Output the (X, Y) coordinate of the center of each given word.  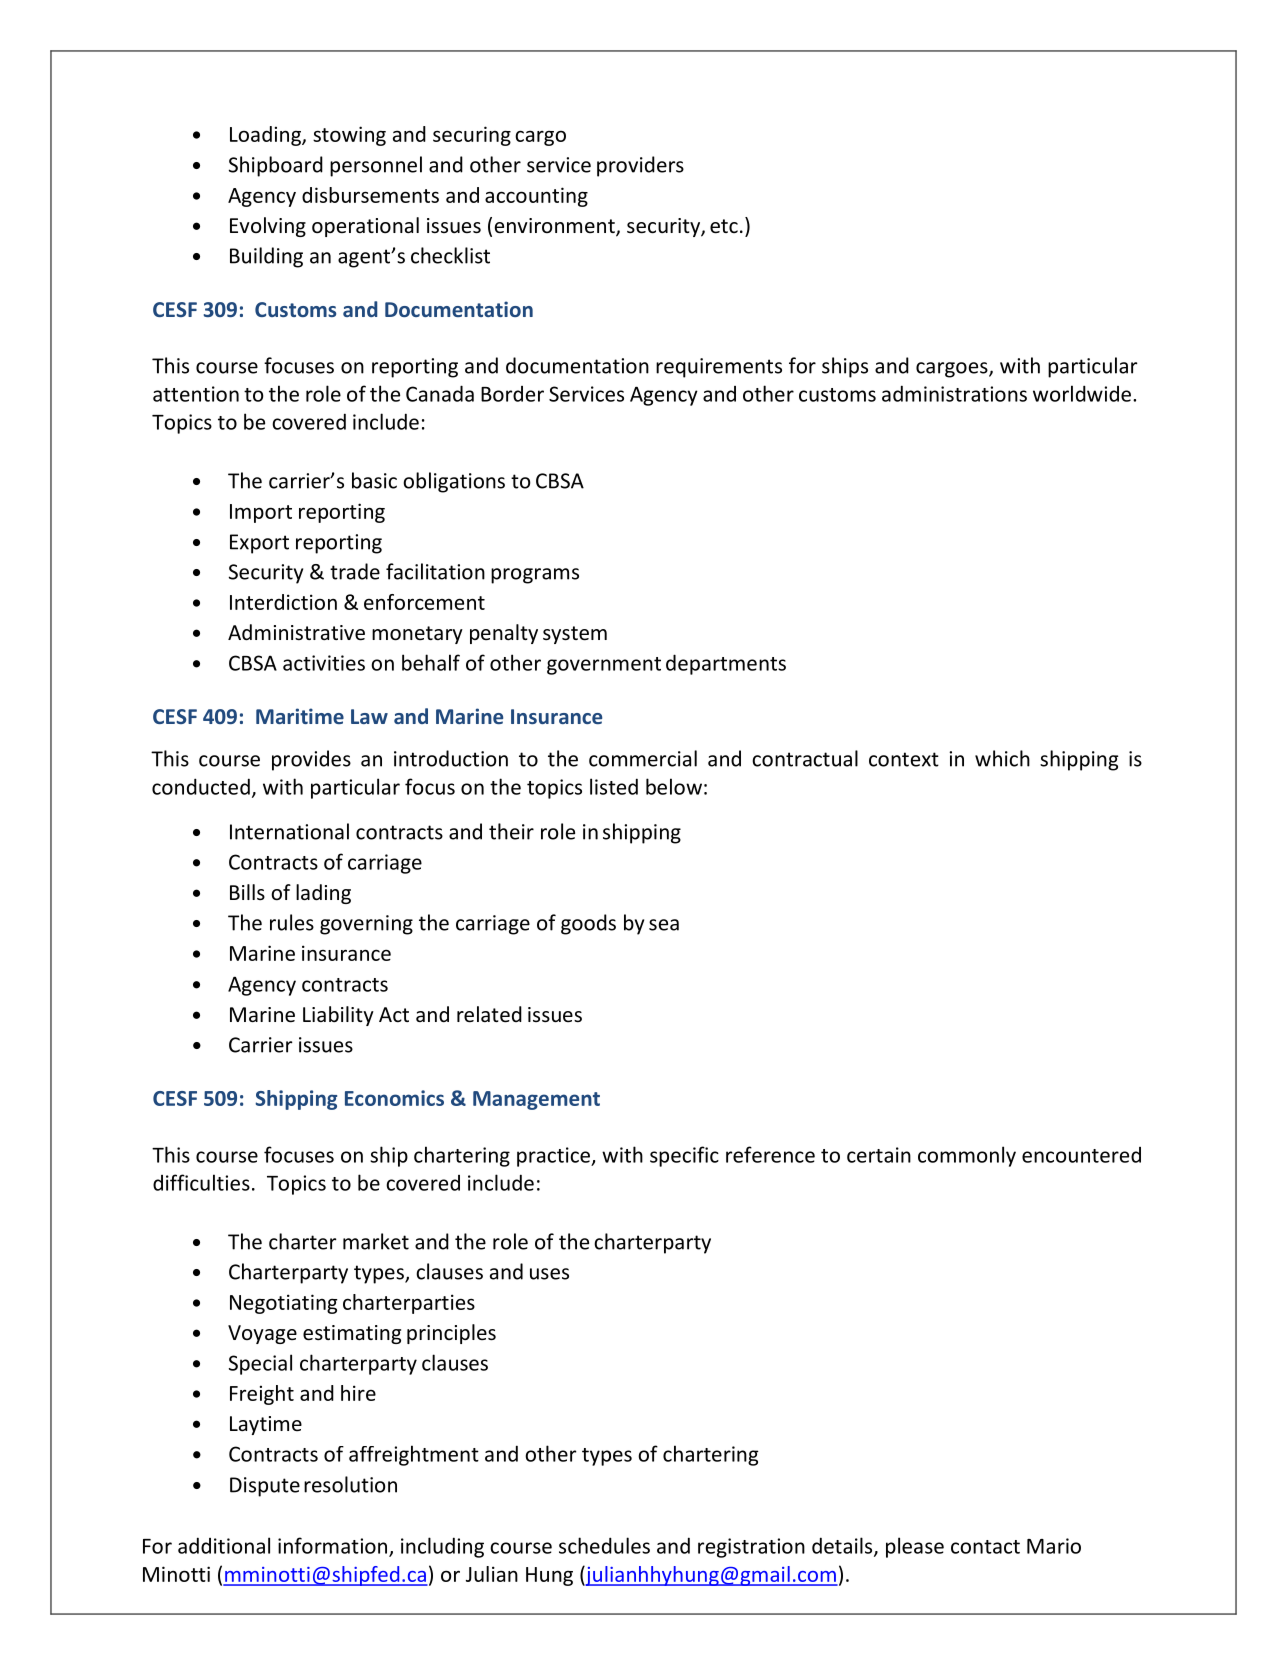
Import (261, 513)
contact (985, 1547)
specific (684, 1156)
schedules (604, 1545)
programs (535, 576)
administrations (954, 393)
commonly (967, 1156)
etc (724, 226)
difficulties (201, 1182)
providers (640, 166)
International (289, 831)
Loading (266, 136)
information (334, 1546)
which (1002, 758)
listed (614, 786)
